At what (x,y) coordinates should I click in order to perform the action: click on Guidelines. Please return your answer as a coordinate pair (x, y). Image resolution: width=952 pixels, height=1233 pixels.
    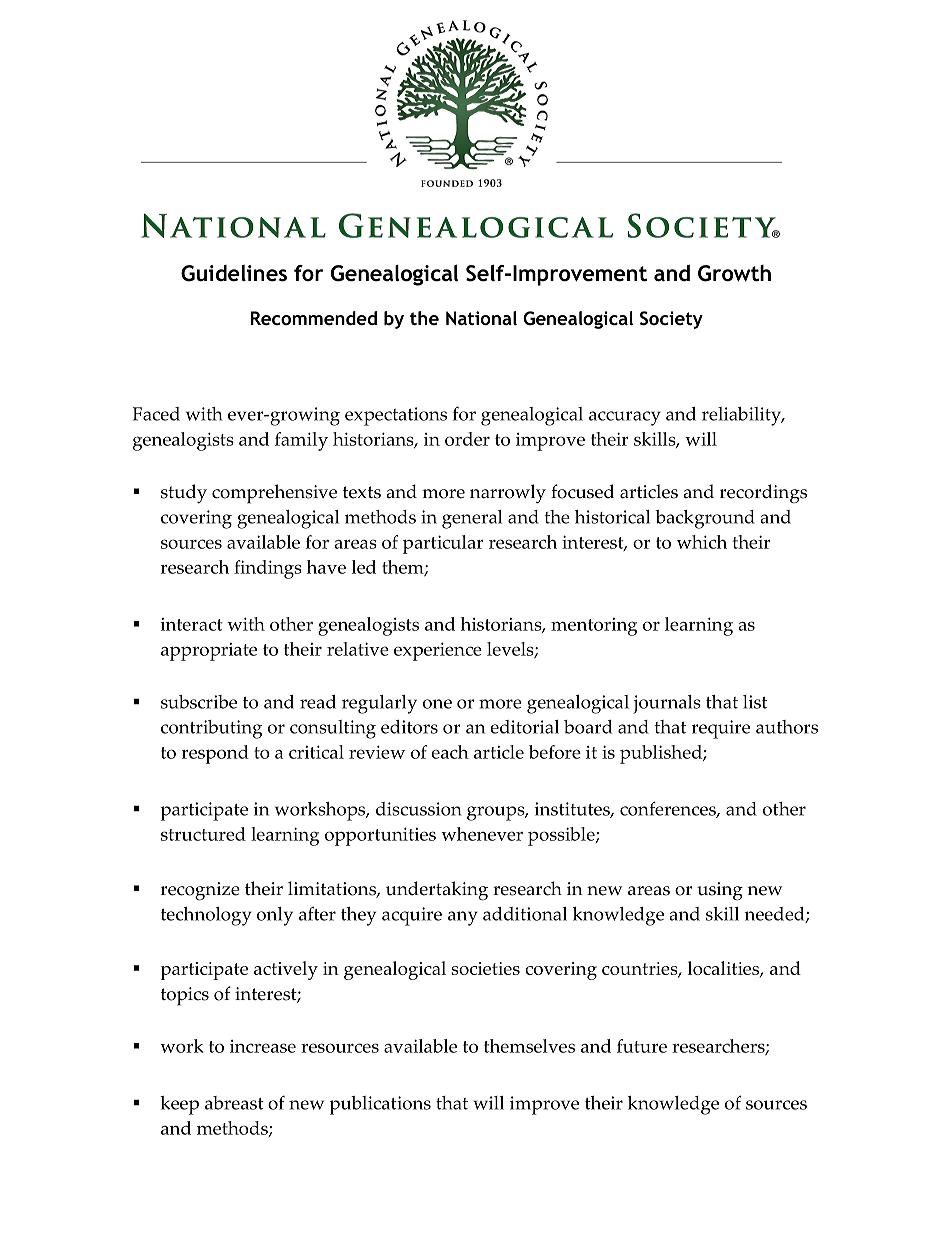
    Looking at the image, I should click on (234, 273).
